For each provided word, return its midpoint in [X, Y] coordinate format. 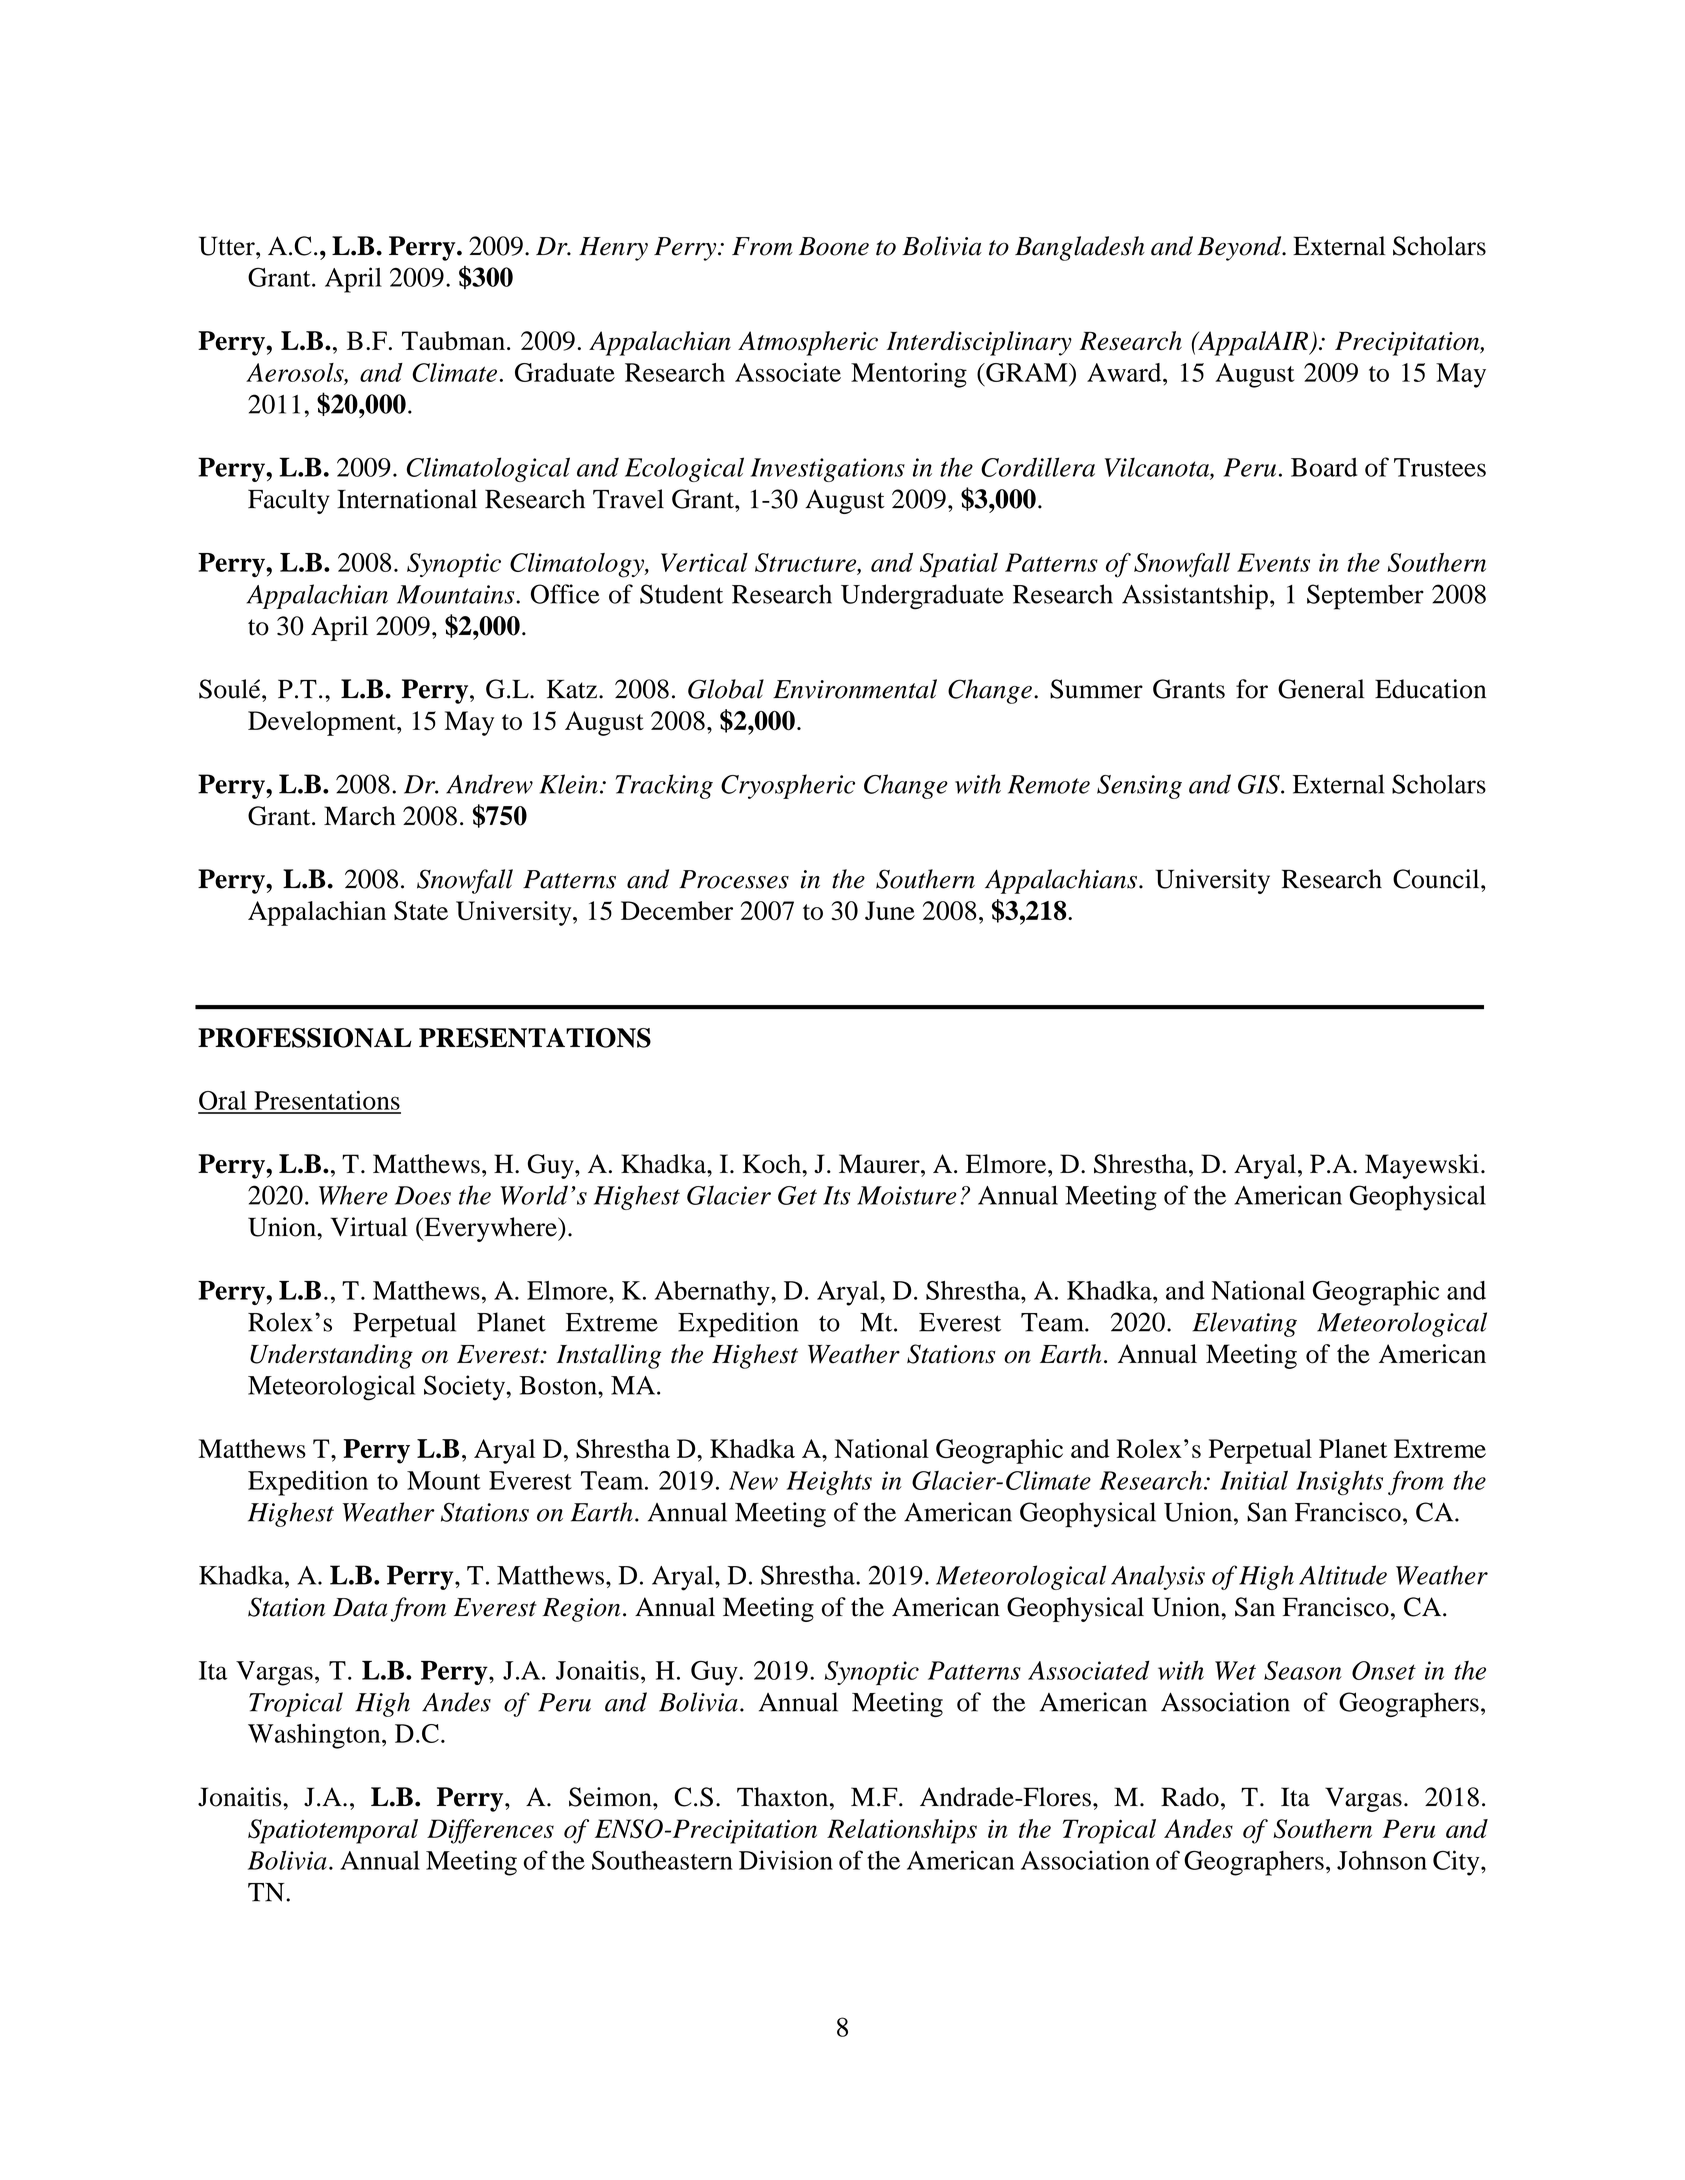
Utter [228, 246]
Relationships [902, 1831]
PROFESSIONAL [305, 1038]
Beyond [1240, 248]
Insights [1339, 1483]
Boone [834, 246]
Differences [490, 1831]
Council [1437, 879]
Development [323, 723]
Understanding [331, 1356]
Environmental [855, 689]
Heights [829, 1483]
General [1321, 689]
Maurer [880, 1164]
